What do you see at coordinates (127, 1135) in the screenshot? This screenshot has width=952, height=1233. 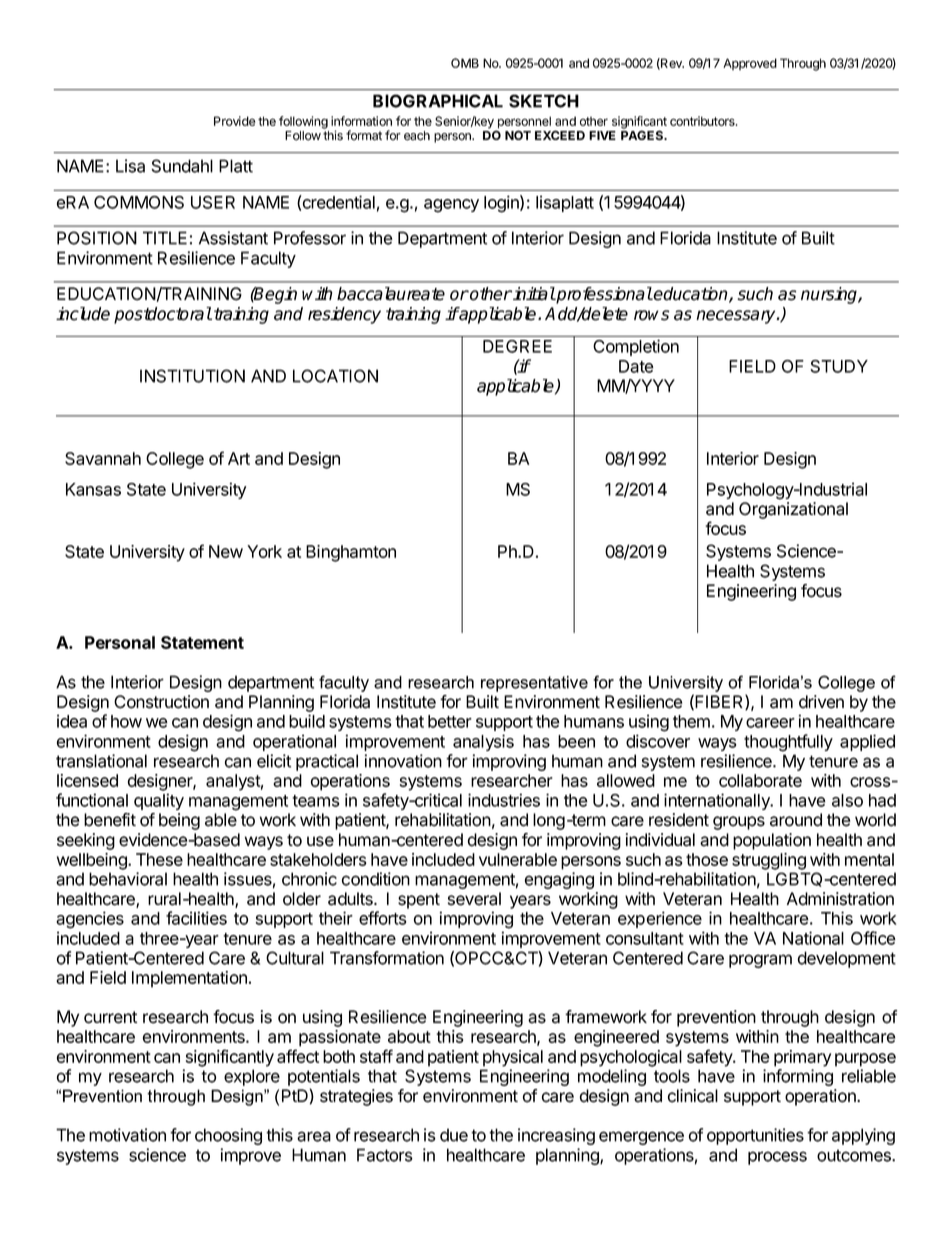 I see `motivation` at bounding box center [127, 1135].
